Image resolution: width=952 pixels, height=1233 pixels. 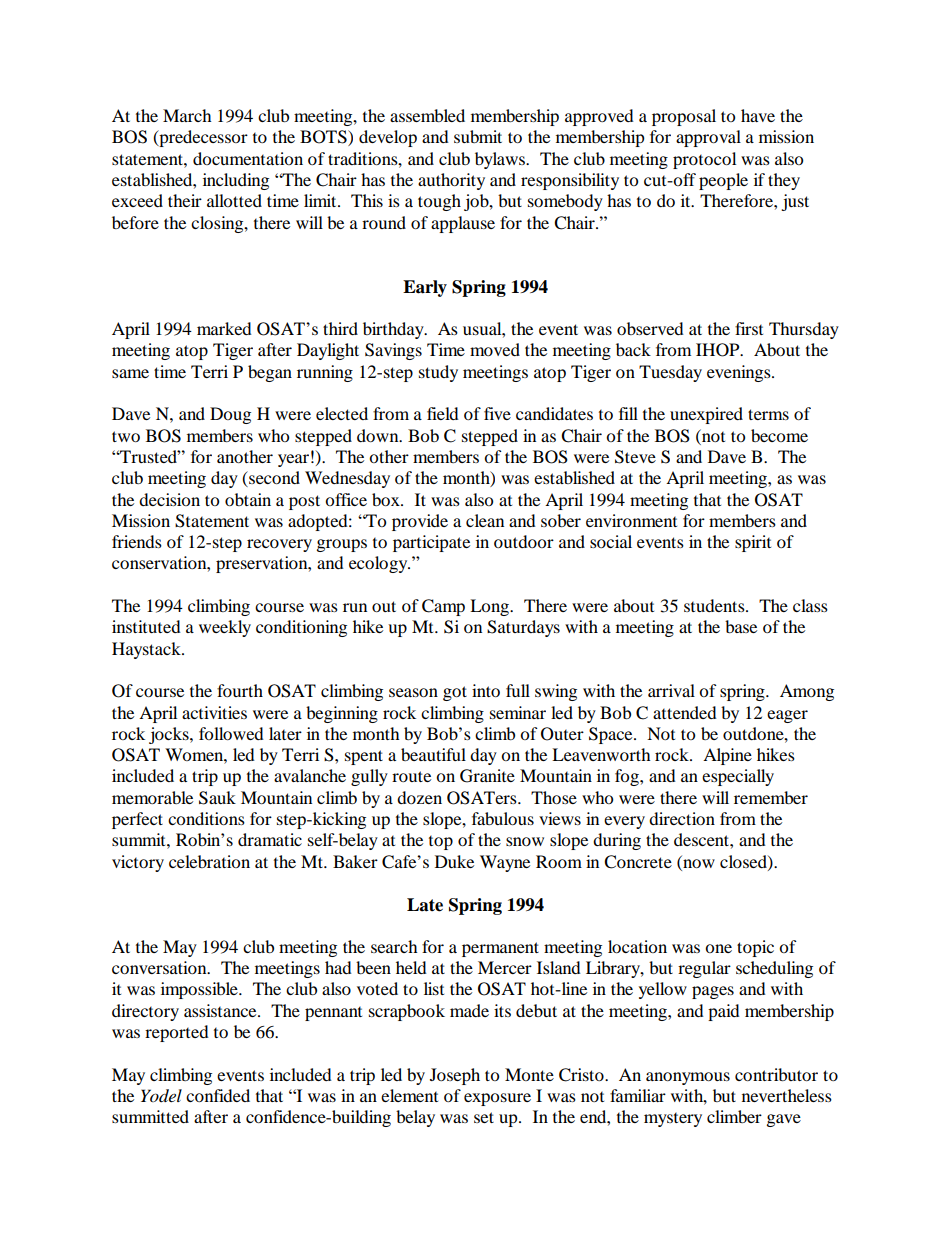 What do you see at coordinates (478, 136) in the screenshot?
I see `submit` at bounding box center [478, 136].
